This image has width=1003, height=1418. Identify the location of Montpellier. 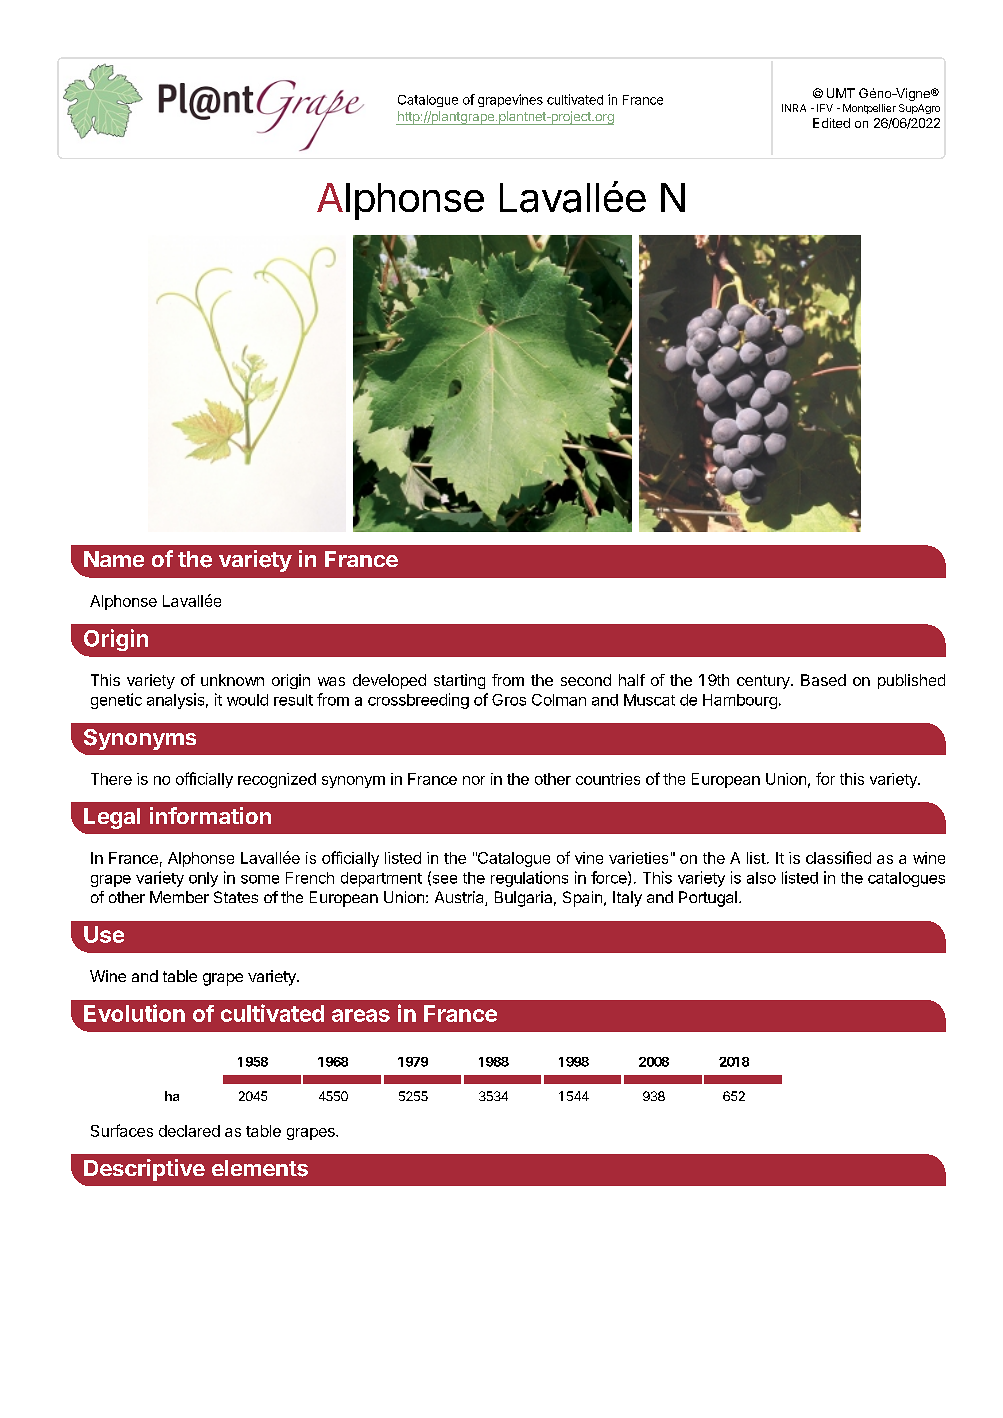
(869, 109).
